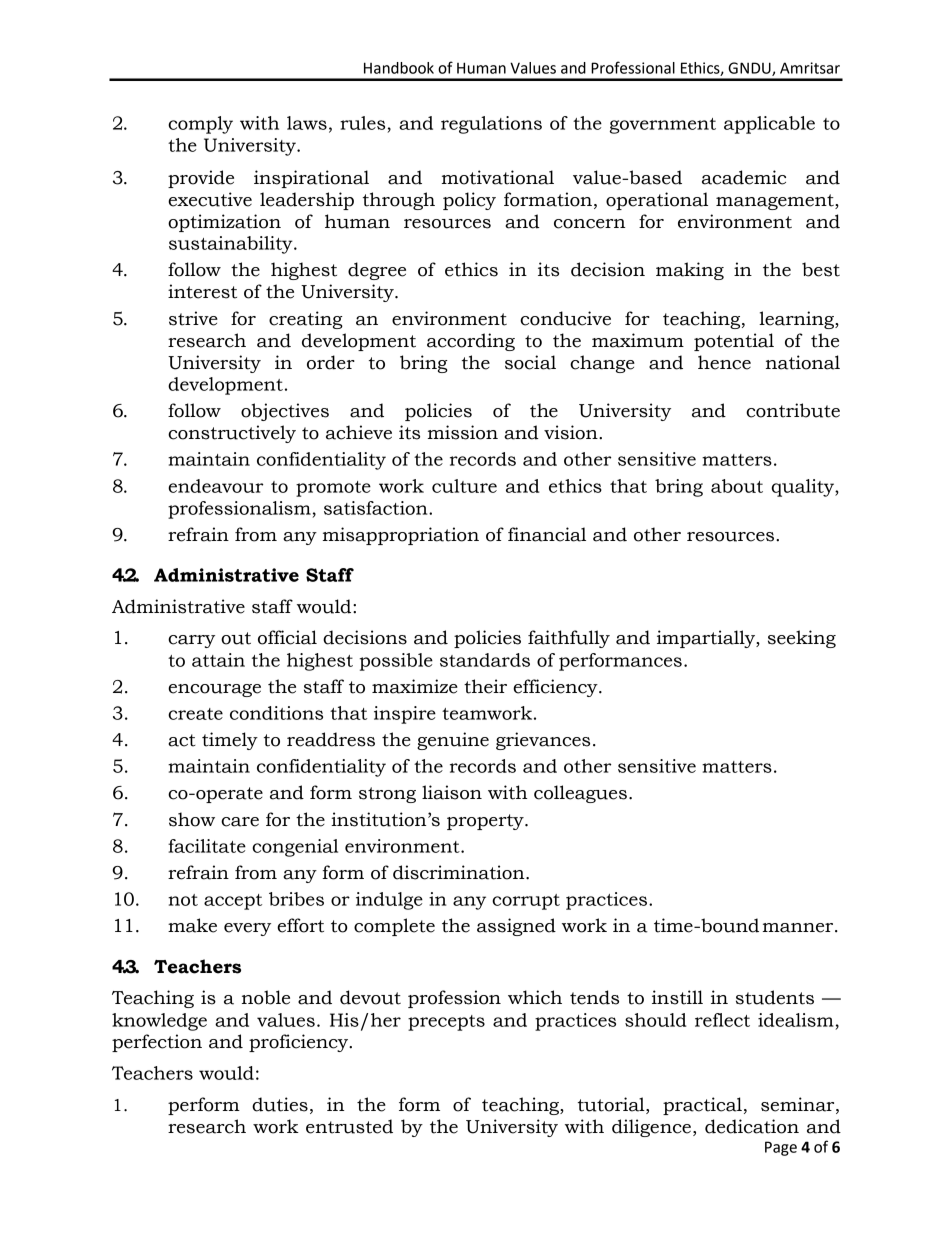  What do you see at coordinates (280, 1104) in the screenshot?
I see `duties` at bounding box center [280, 1104].
